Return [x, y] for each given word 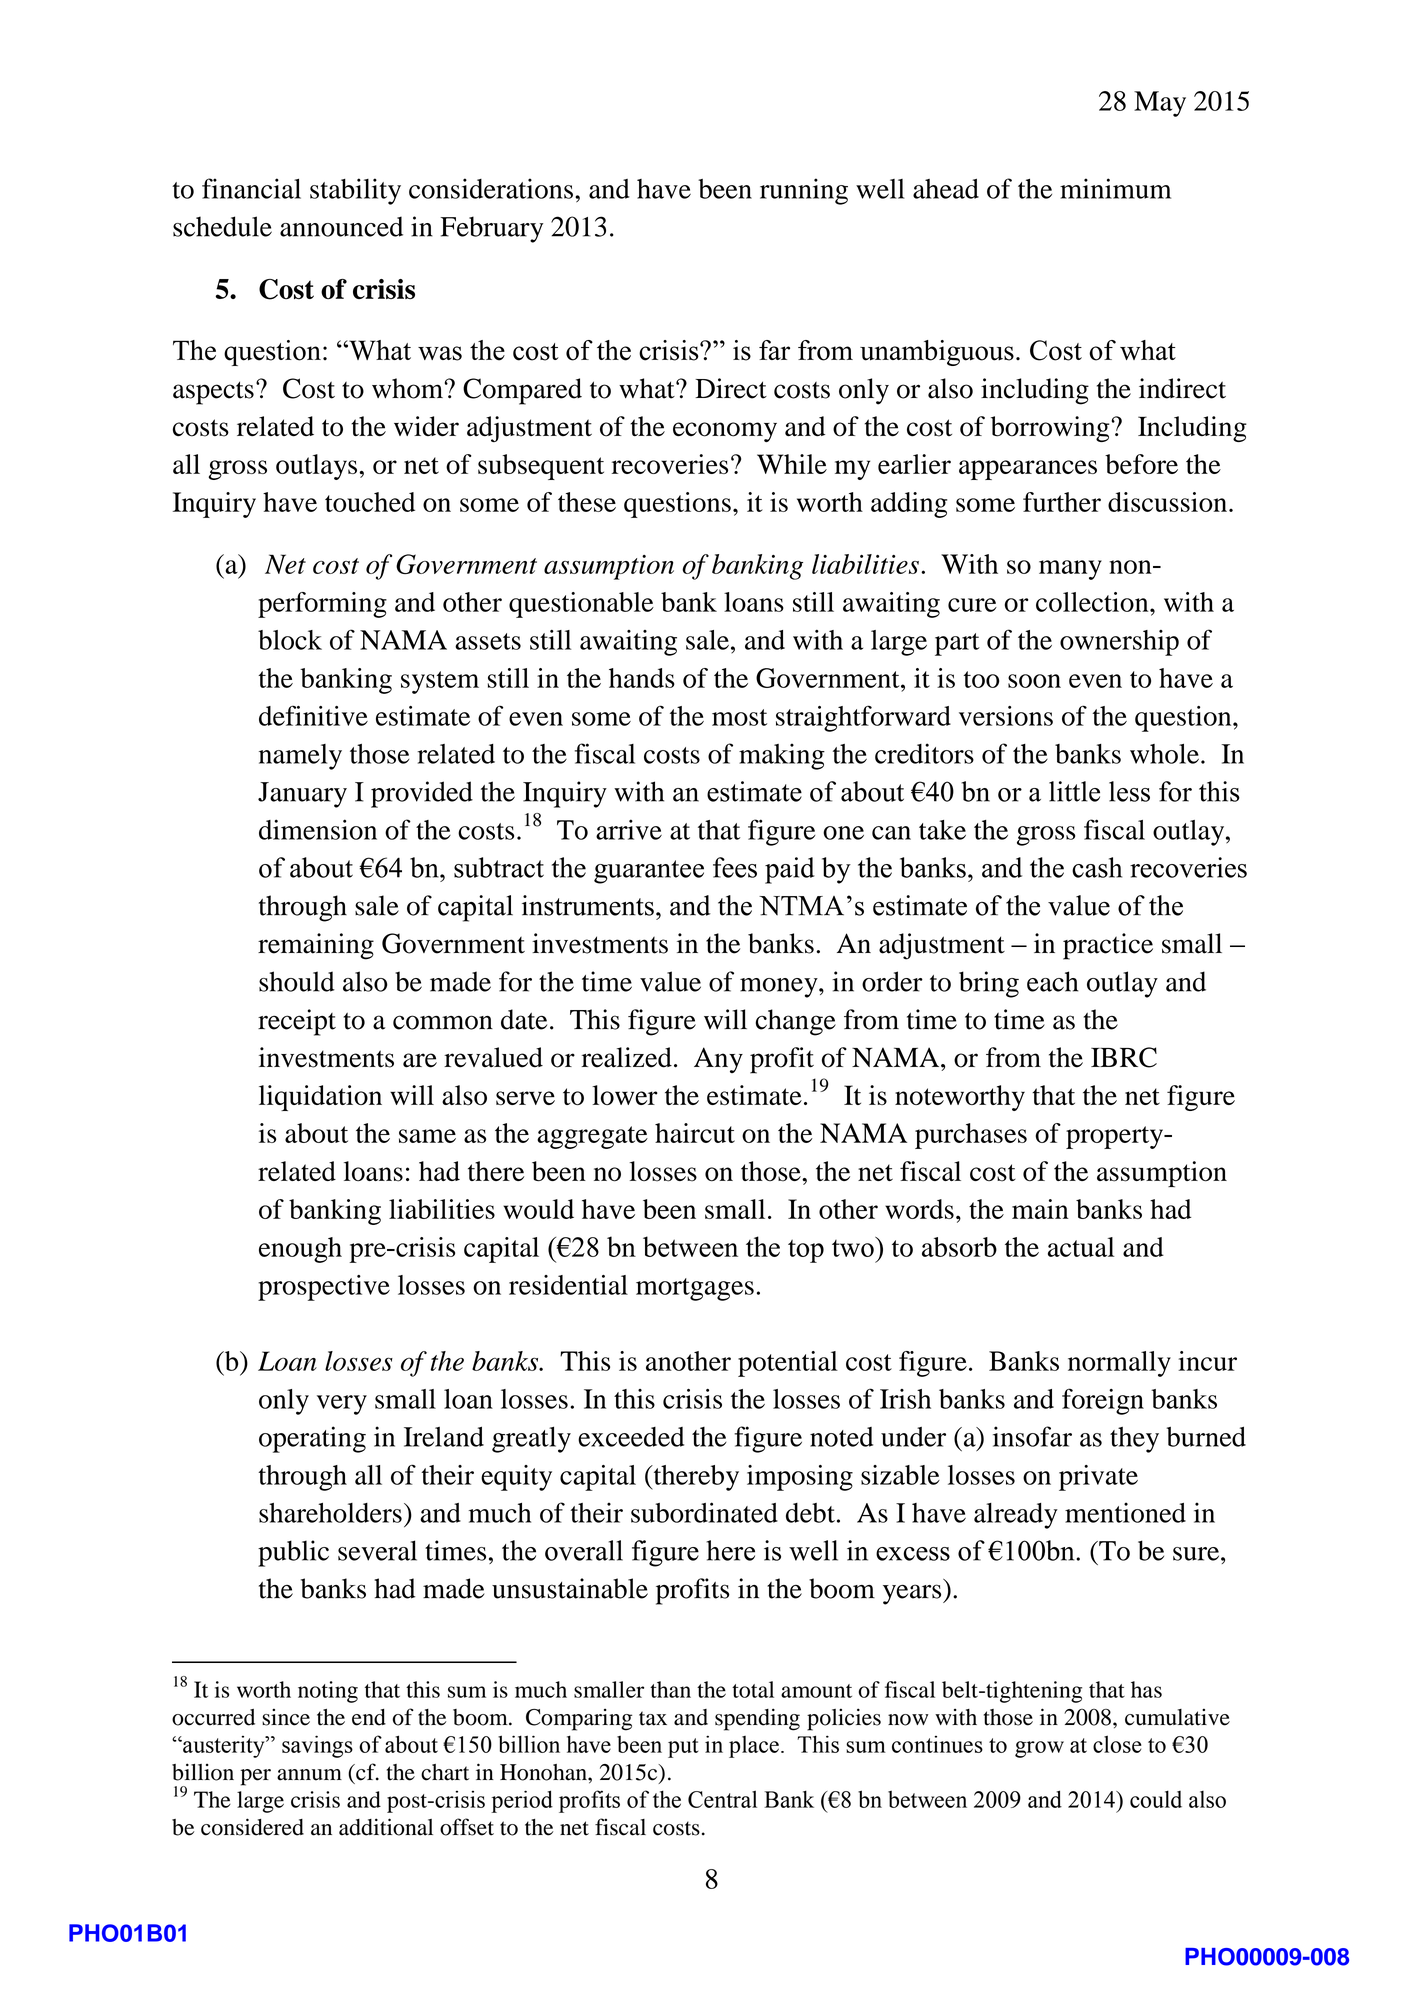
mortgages [695, 1289]
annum [309, 1775]
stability [355, 191]
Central [722, 1799]
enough [300, 1250]
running [804, 191]
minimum [1115, 188]
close [1117, 1744]
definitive [313, 715]
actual [1081, 1247]
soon [1034, 681]
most [739, 717]
